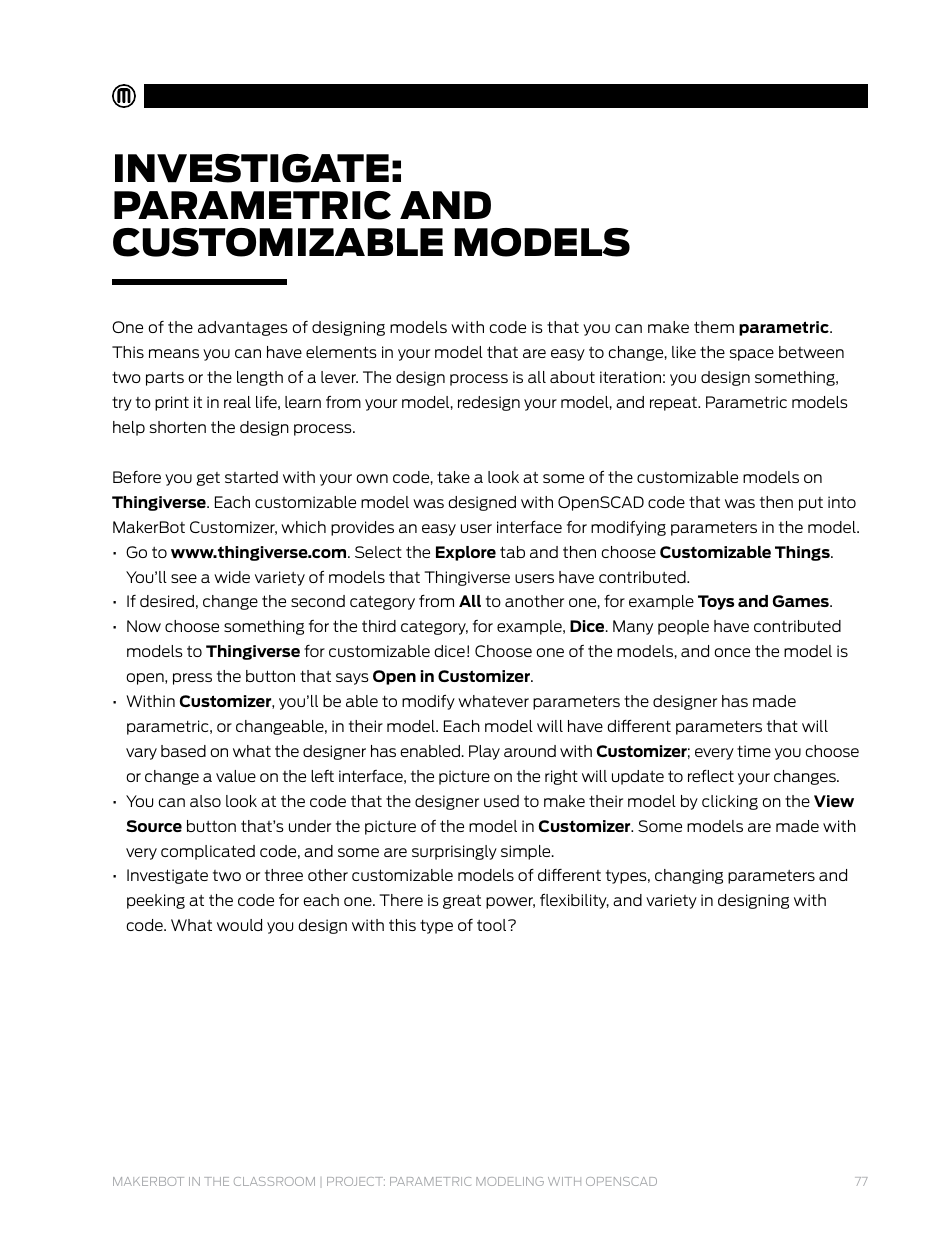  Describe the element at coordinates (274, 1181) in the page. I see `CLASSROOM` at that location.
